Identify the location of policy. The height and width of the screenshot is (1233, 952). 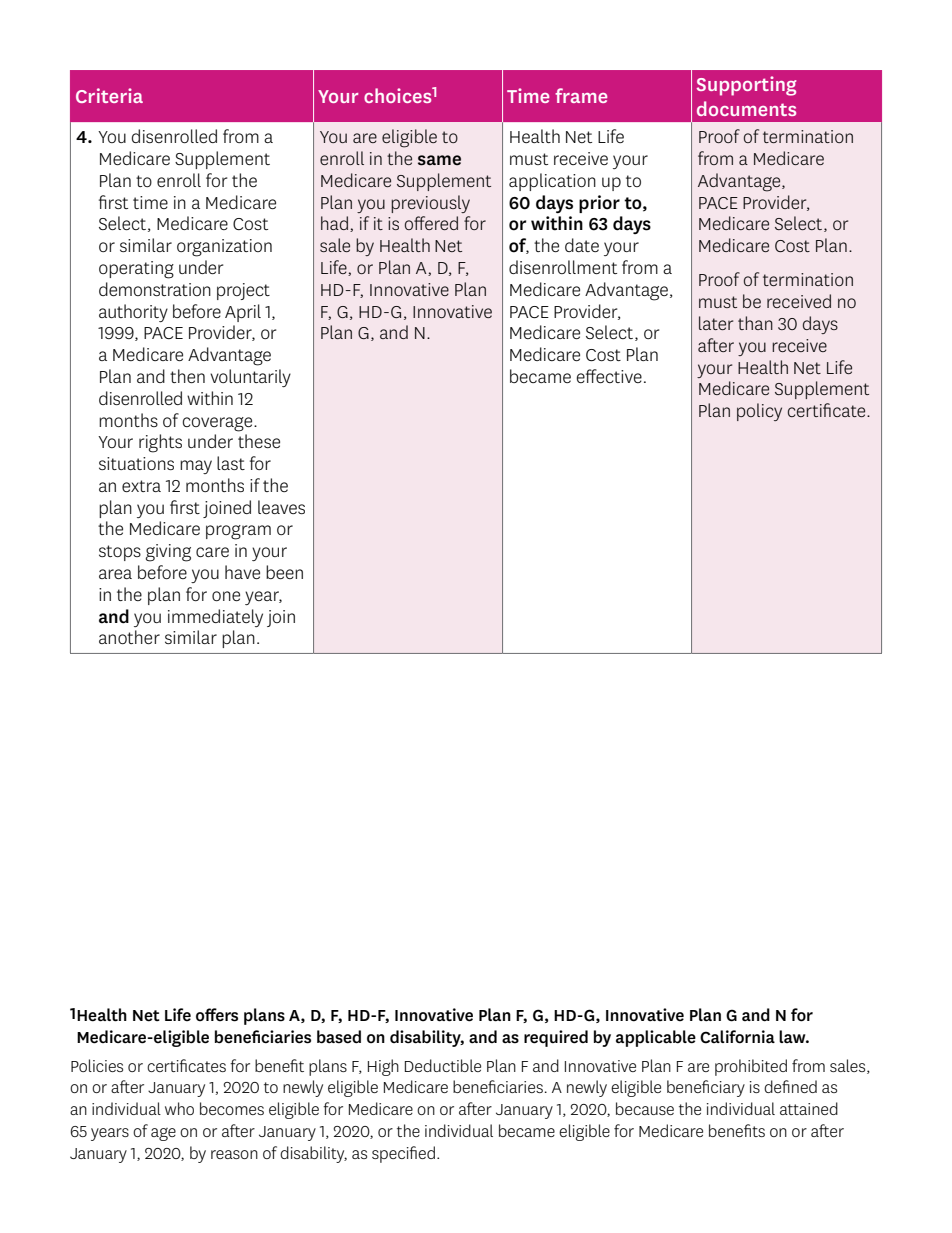
(759, 412).
